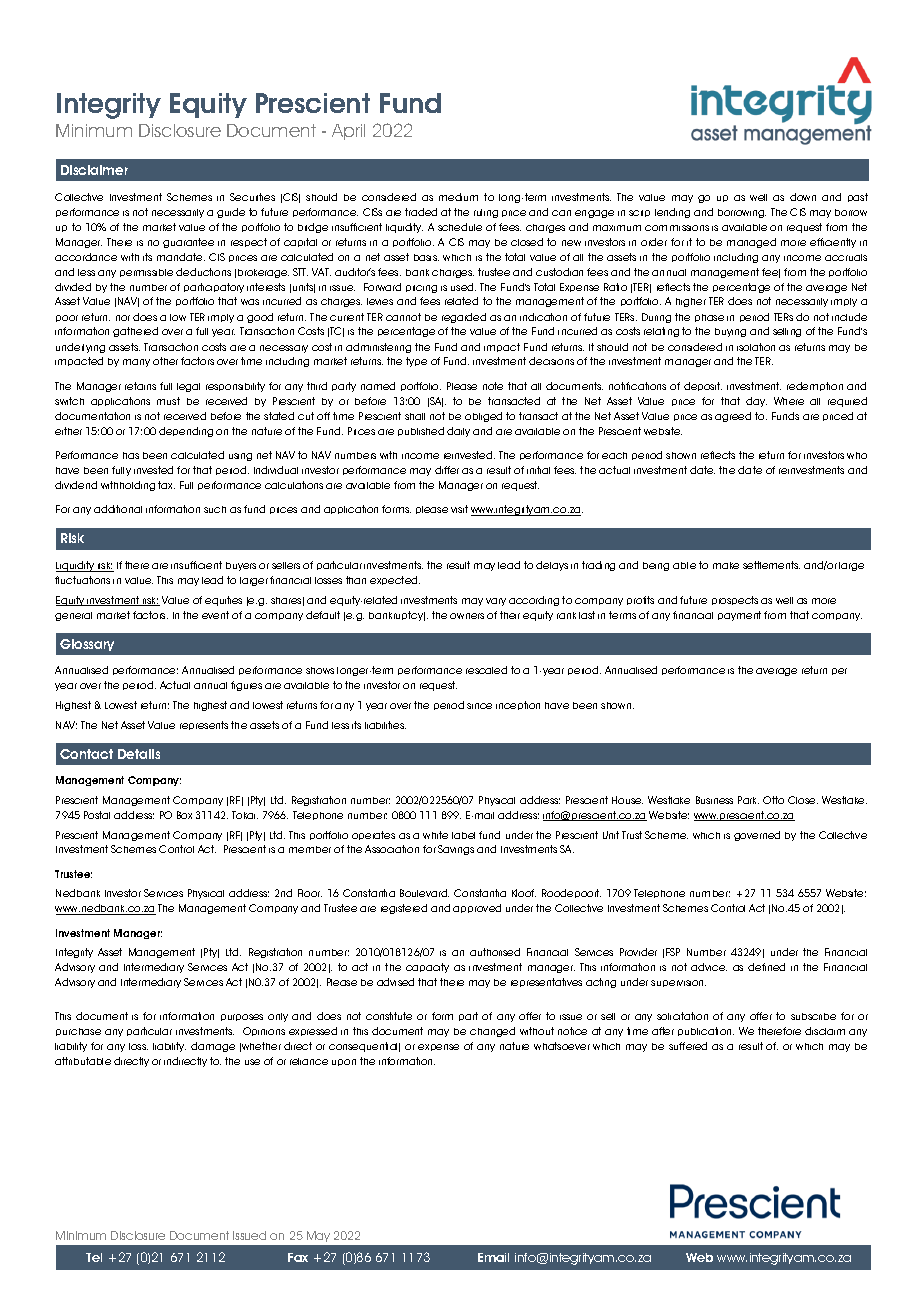 The width and height of the page is (924, 1308). I want to click on guide, so click(231, 213).
